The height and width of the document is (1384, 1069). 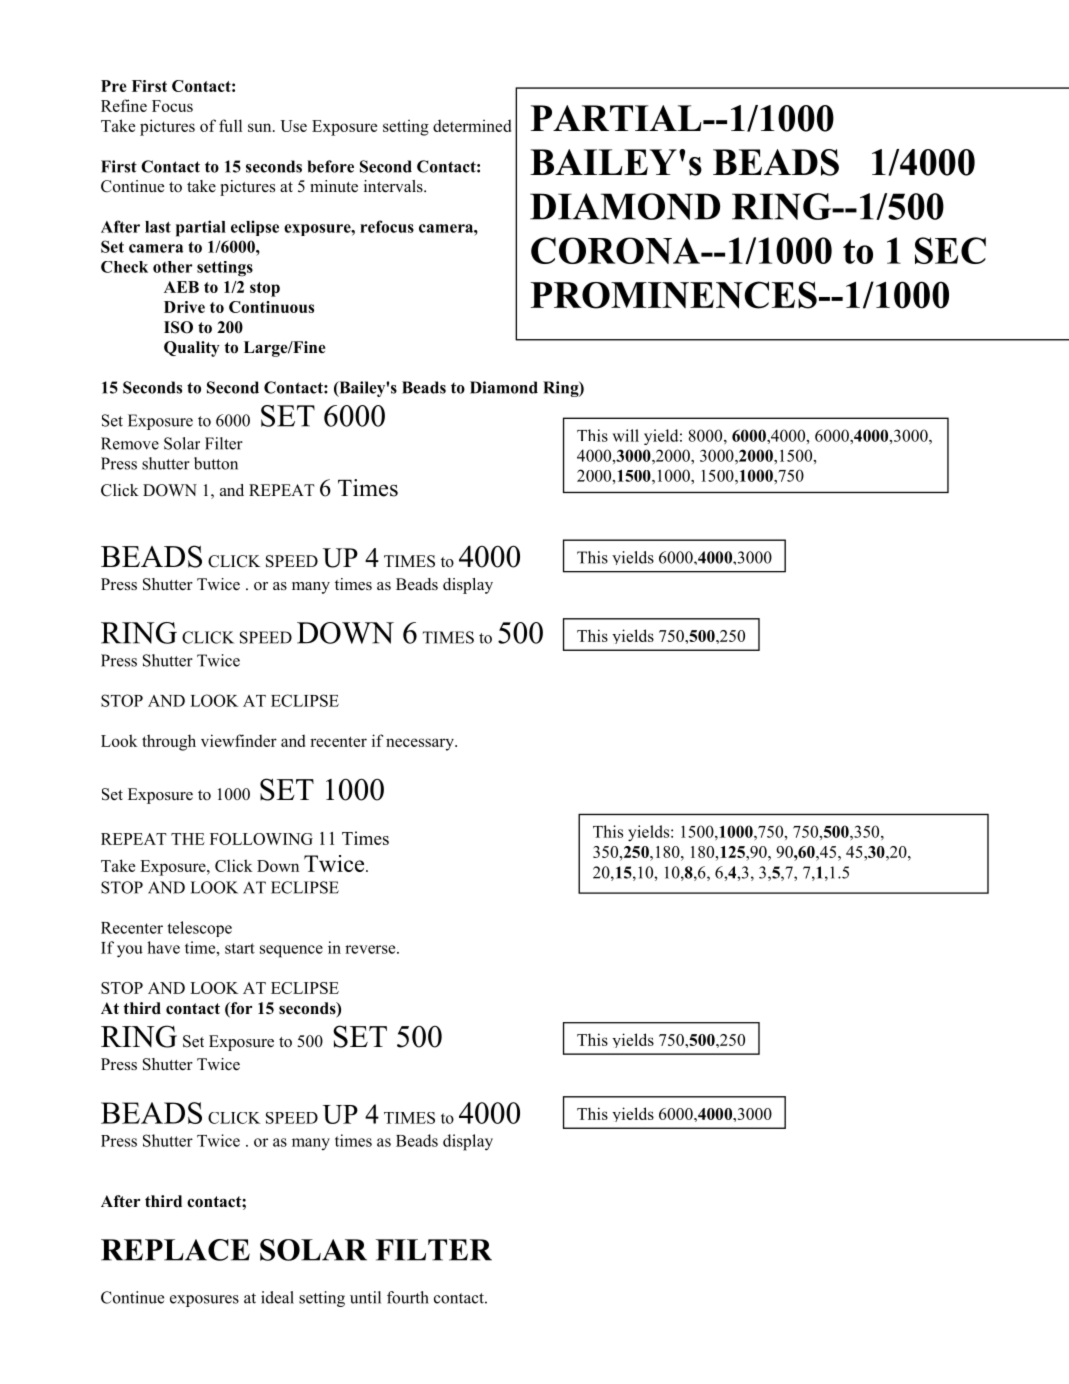 I want to click on ideal, so click(x=277, y=1297).
